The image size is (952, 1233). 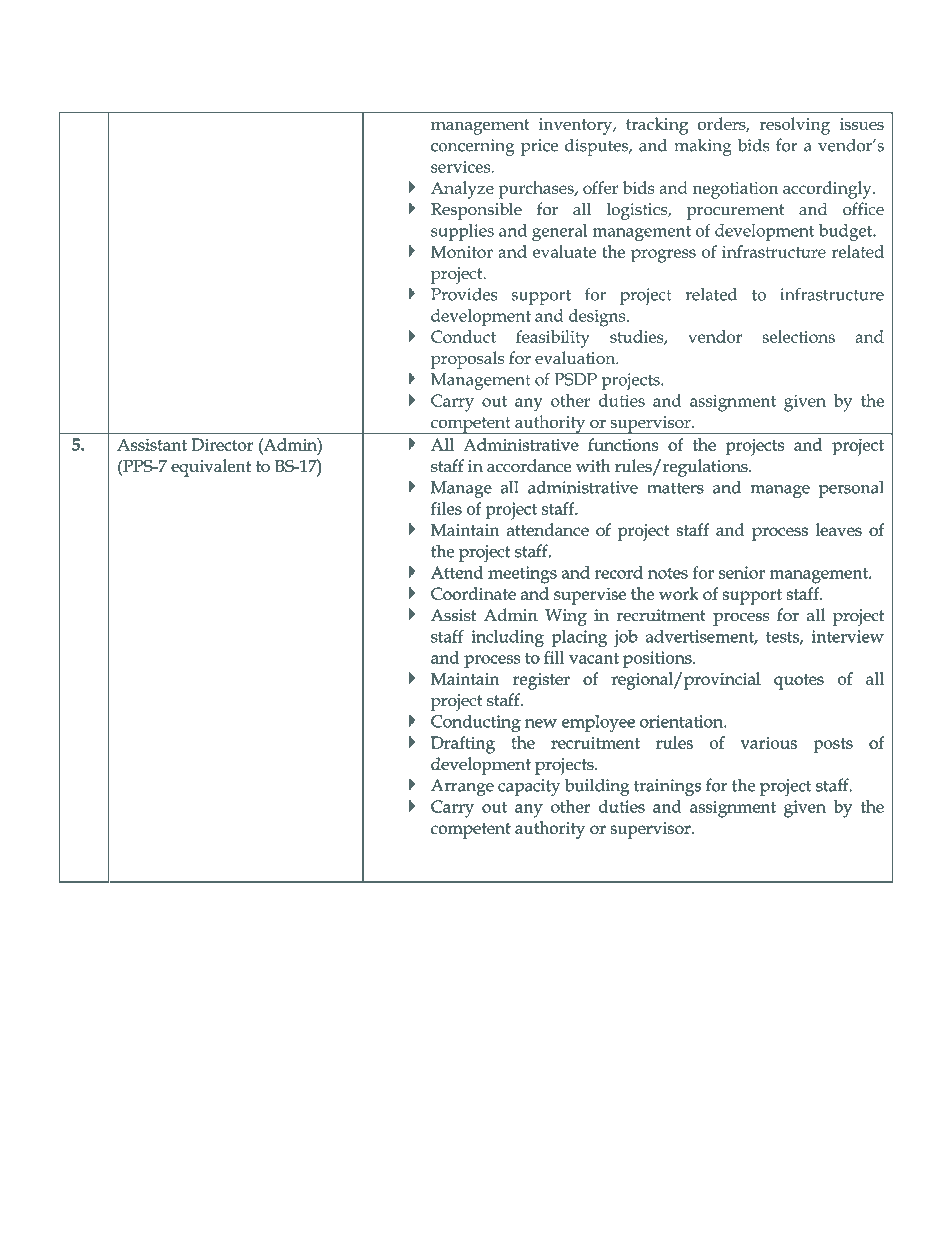 What do you see at coordinates (742, 572) in the page?
I see `senior` at bounding box center [742, 572].
